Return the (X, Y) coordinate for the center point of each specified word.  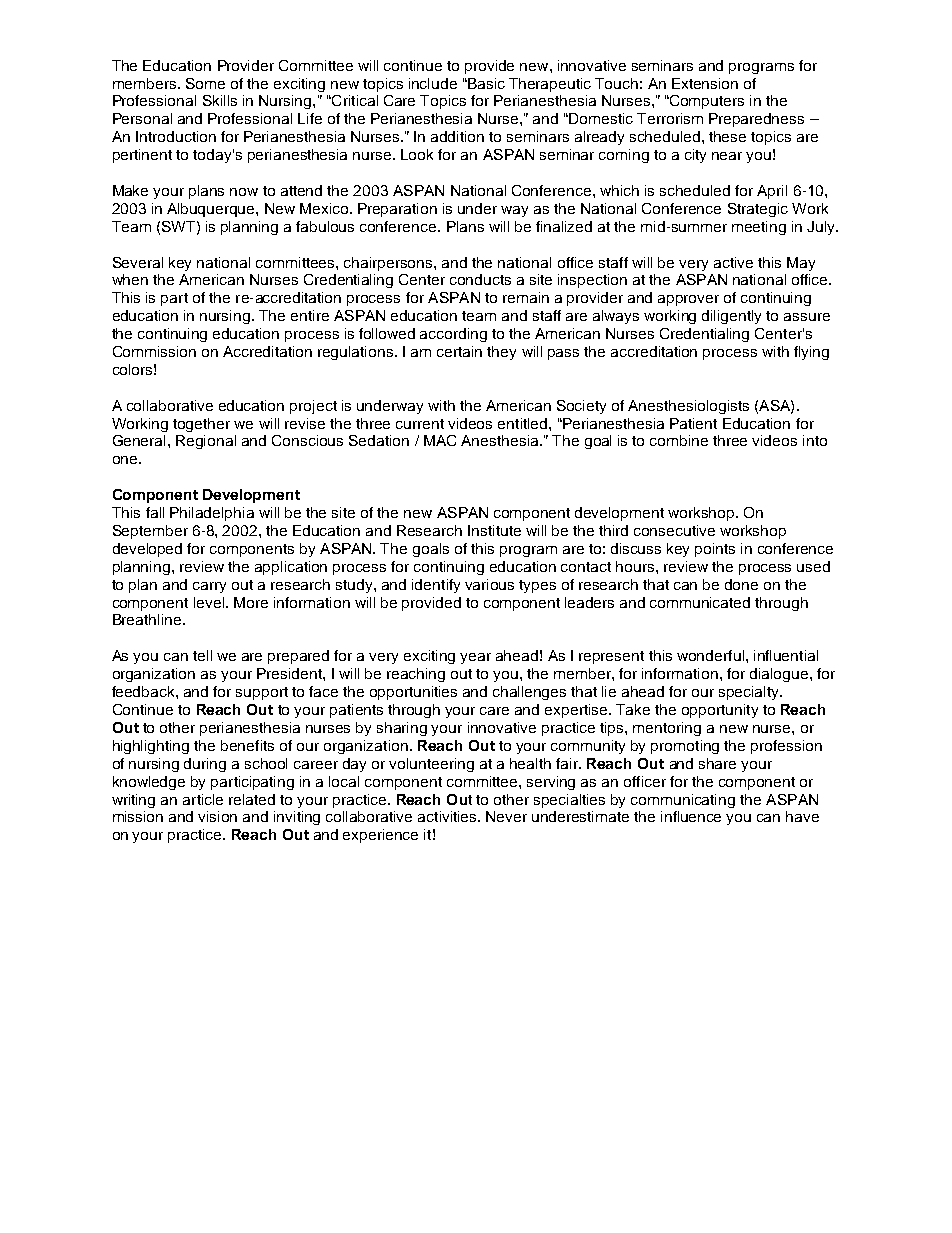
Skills (220, 100)
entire (310, 315)
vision (217, 816)
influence (691, 816)
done (741, 584)
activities (448, 816)
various (489, 584)
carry (209, 587)
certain (459, 351)
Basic (485, 83)
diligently (731, 317)
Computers (706, 102)
